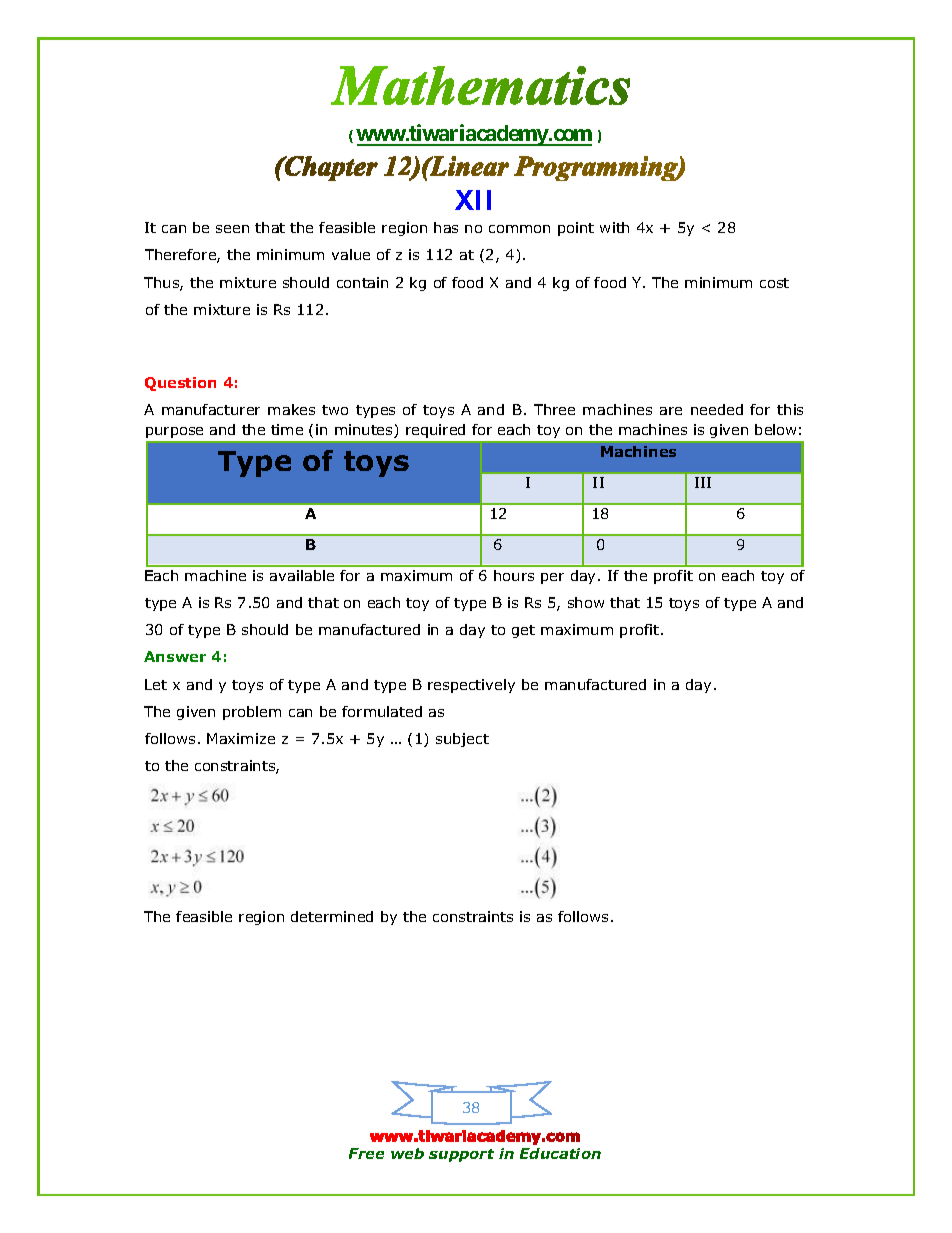 The height and width of the screenshot is (1233, 952). What do you see at coordinates (211, 409) in the screenshot?
I see `manufacturer` at bounding box center [211, 409].
